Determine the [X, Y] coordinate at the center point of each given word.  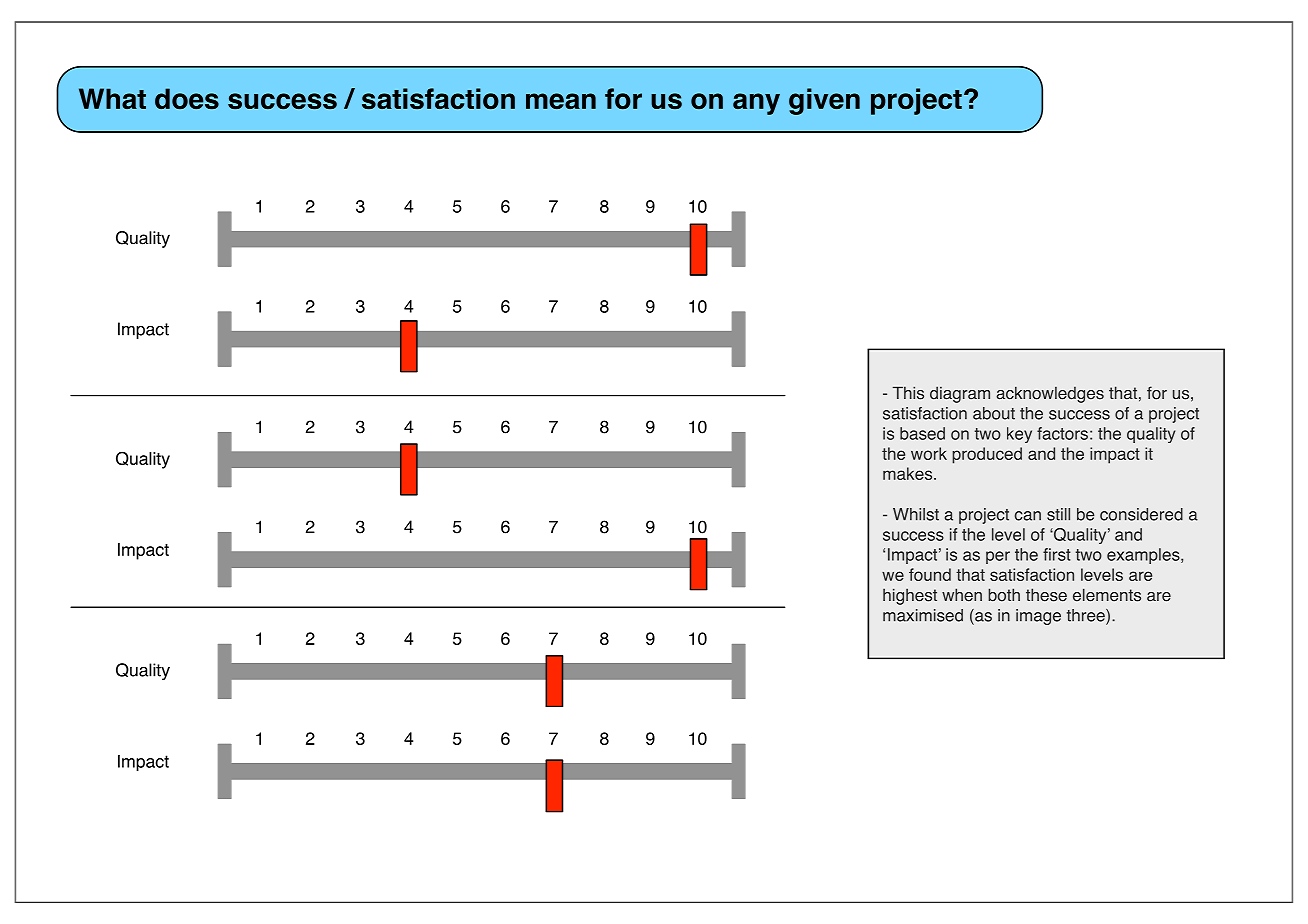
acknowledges [1050, 395]
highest [910, 596]
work [929, 453]
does [187, 98]
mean [561, 101]
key [1019, 435]
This [908, 393]
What [112, 98]
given [824, 101]
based [922, 433]
